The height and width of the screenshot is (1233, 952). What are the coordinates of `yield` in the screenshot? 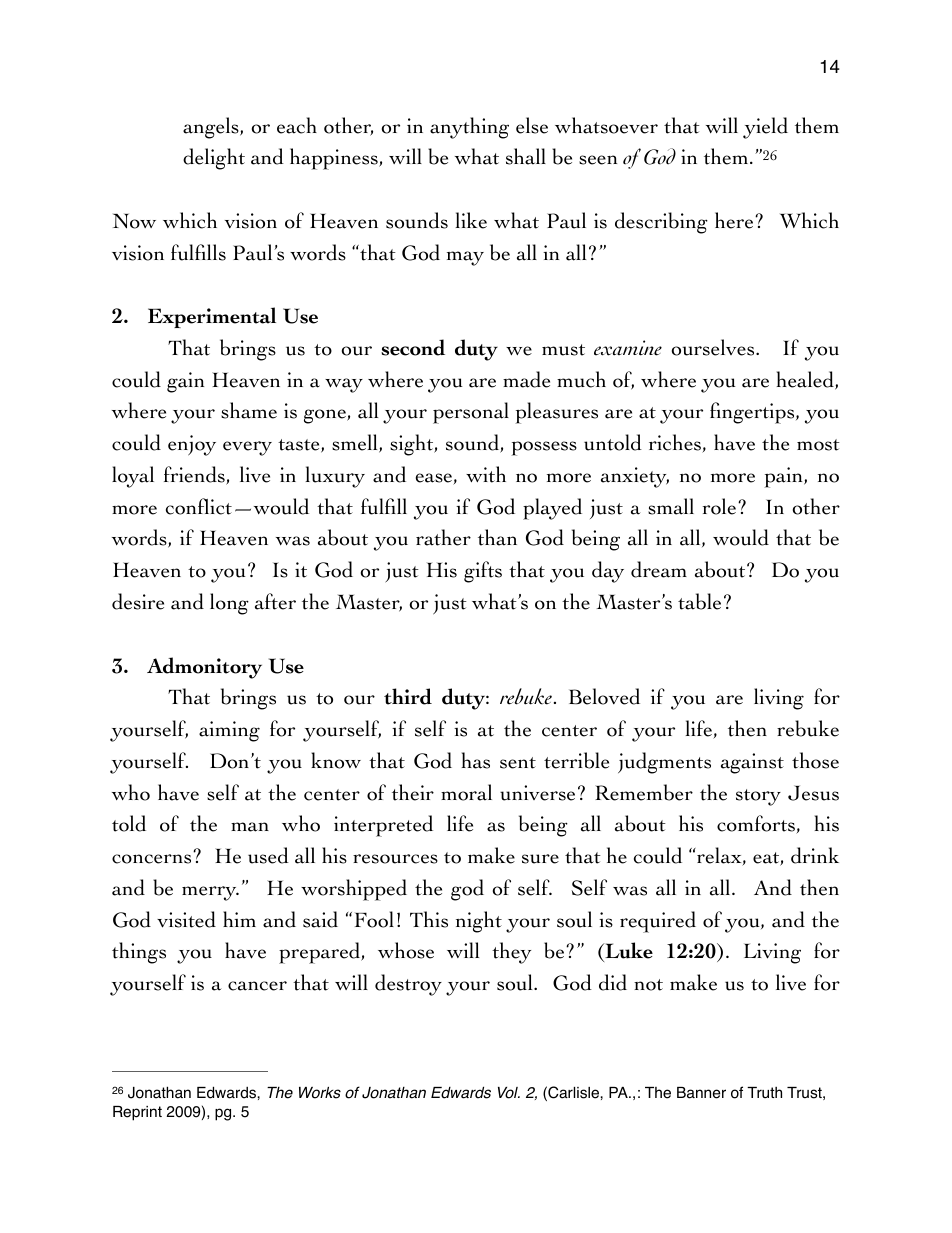 It's located at (765, 128).
